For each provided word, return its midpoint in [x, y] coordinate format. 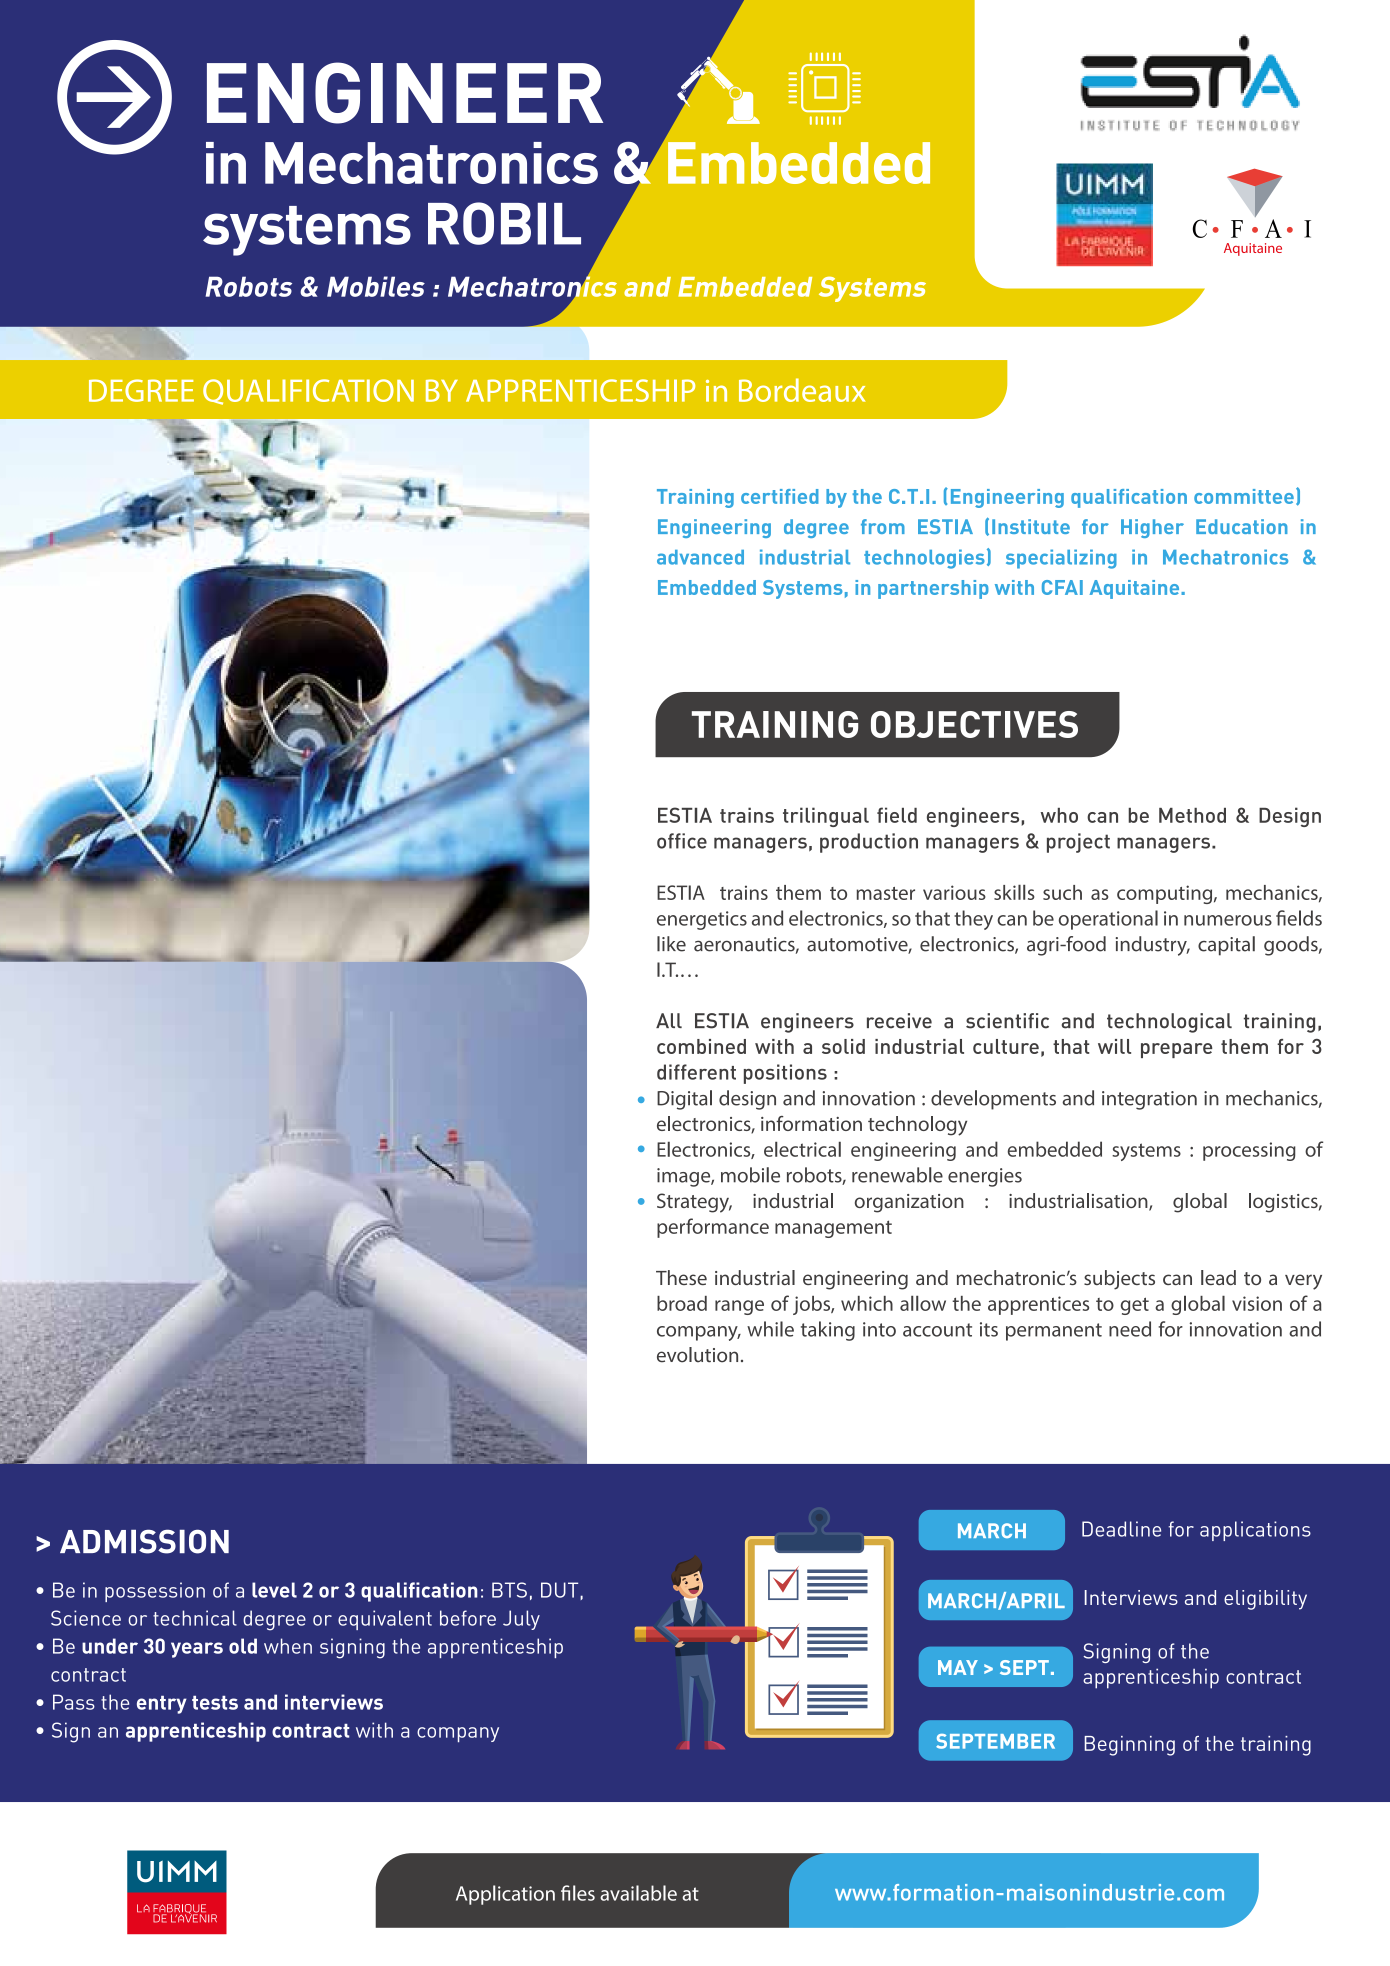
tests [215, 1703]
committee [1244, 496]
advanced [700, 557]
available [638, 1893]
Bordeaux [802, 390]
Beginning [1130, 1746]
